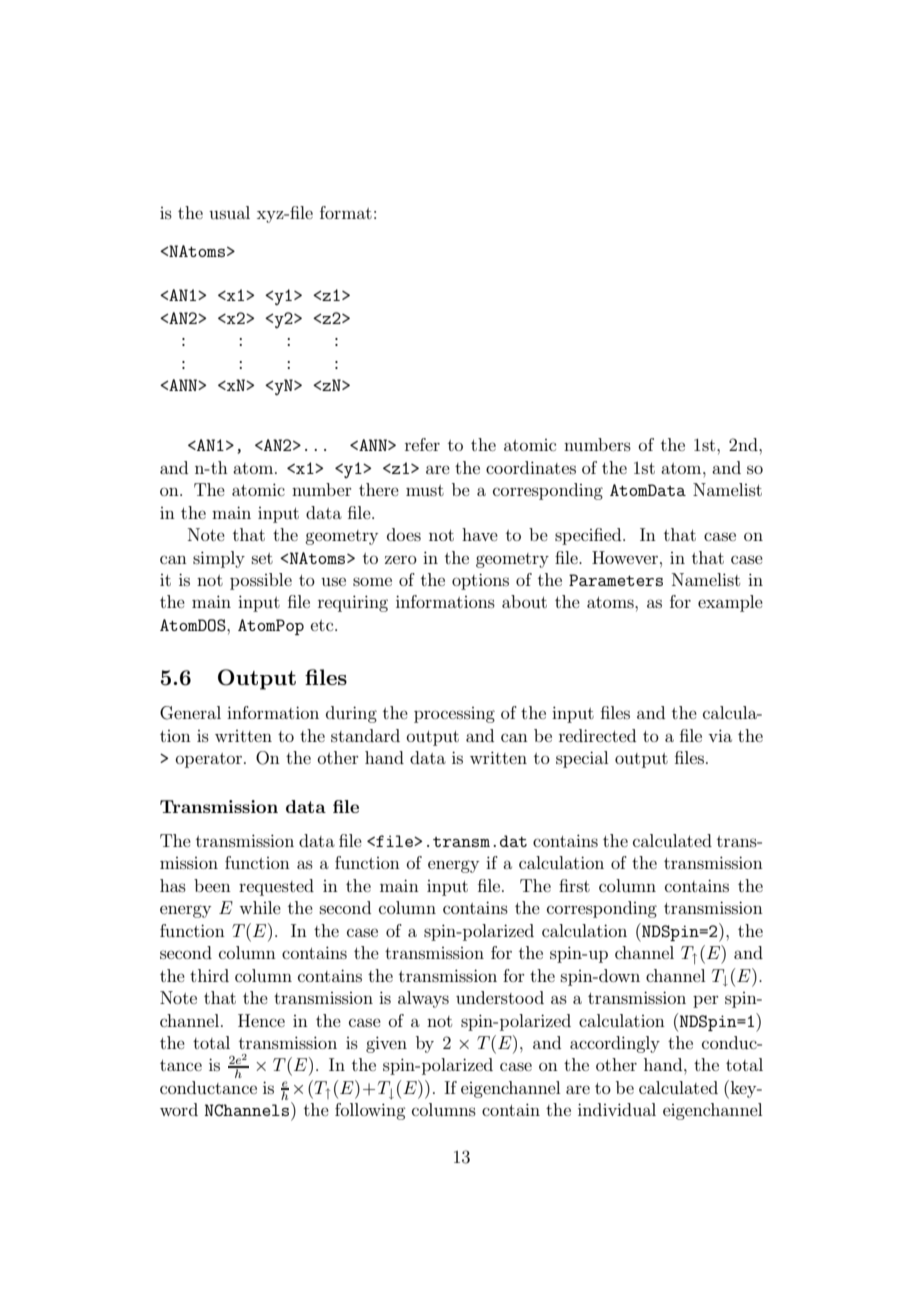  I want to click on first, so click(574, 885).
